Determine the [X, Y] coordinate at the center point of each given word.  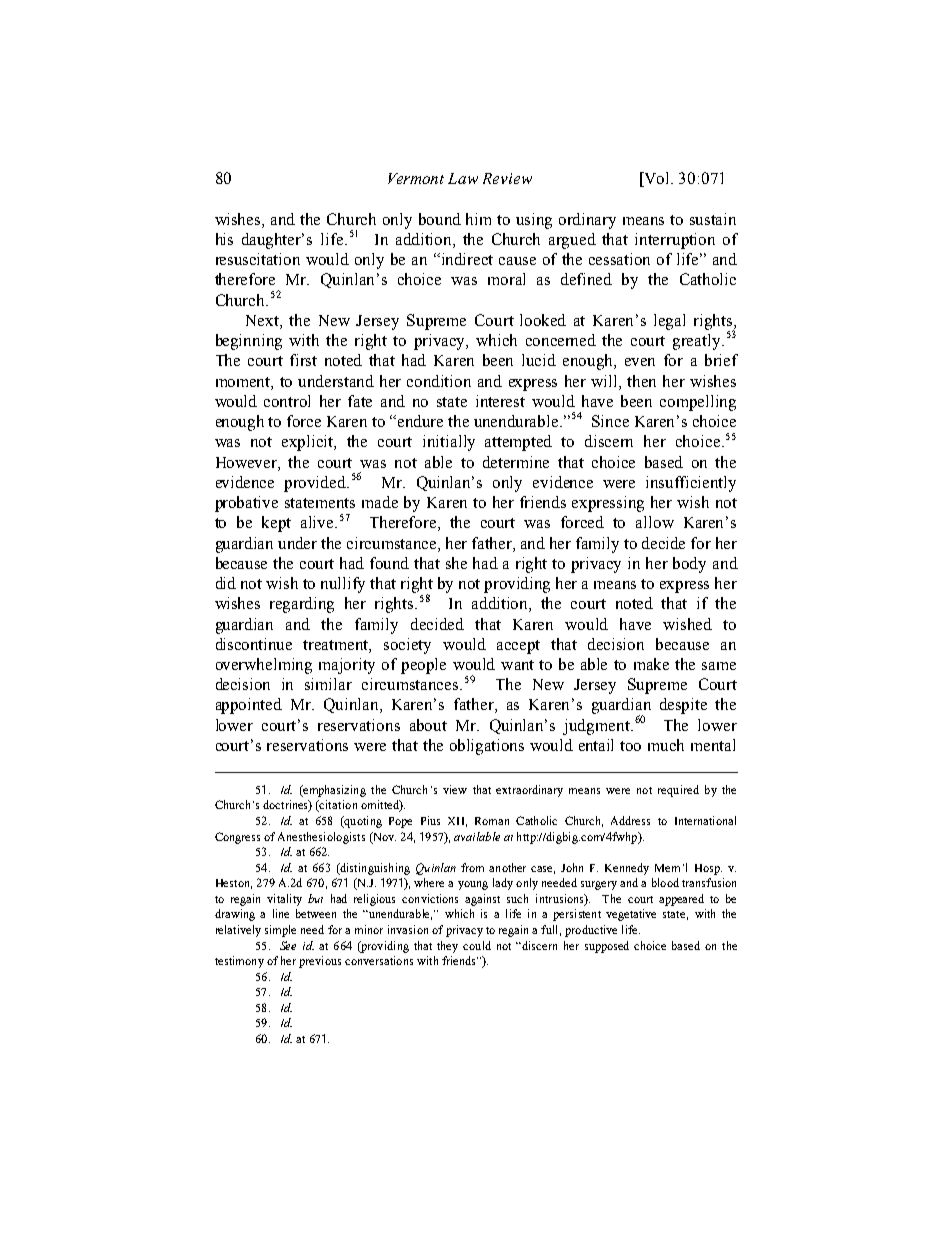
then [641, 381]
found [389, 563]
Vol [657, 179]
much [666, 745]
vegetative [631, 915]
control [287, 401]
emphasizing [333, 791]
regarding [302, 605]
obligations [487, 747]
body [689, 565]
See [288, 945]
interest [500, 401]
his [224, 239]
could [477, 945]
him [478, 219]
